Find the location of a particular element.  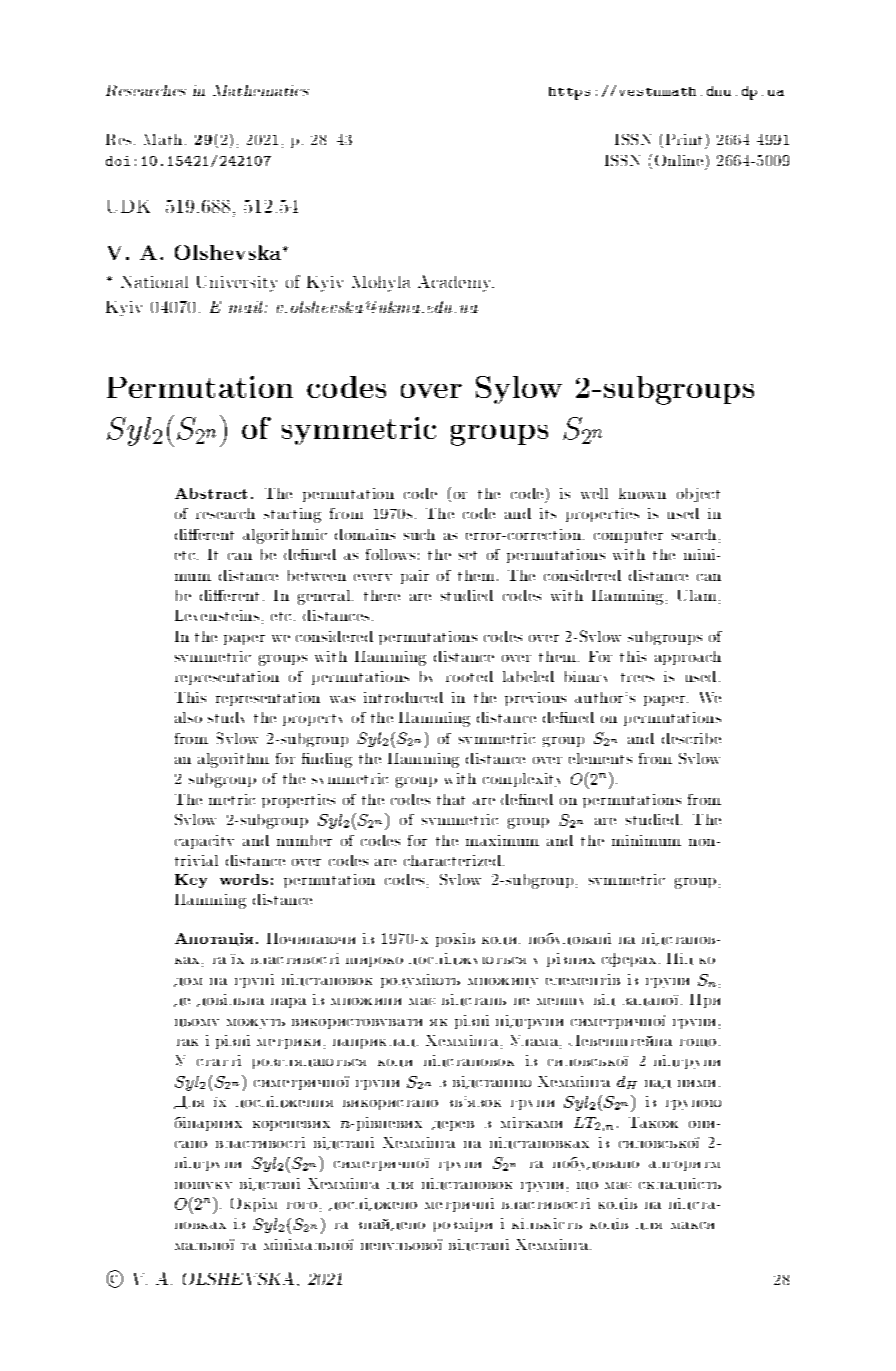

general is located at coordinates (325, 597).
